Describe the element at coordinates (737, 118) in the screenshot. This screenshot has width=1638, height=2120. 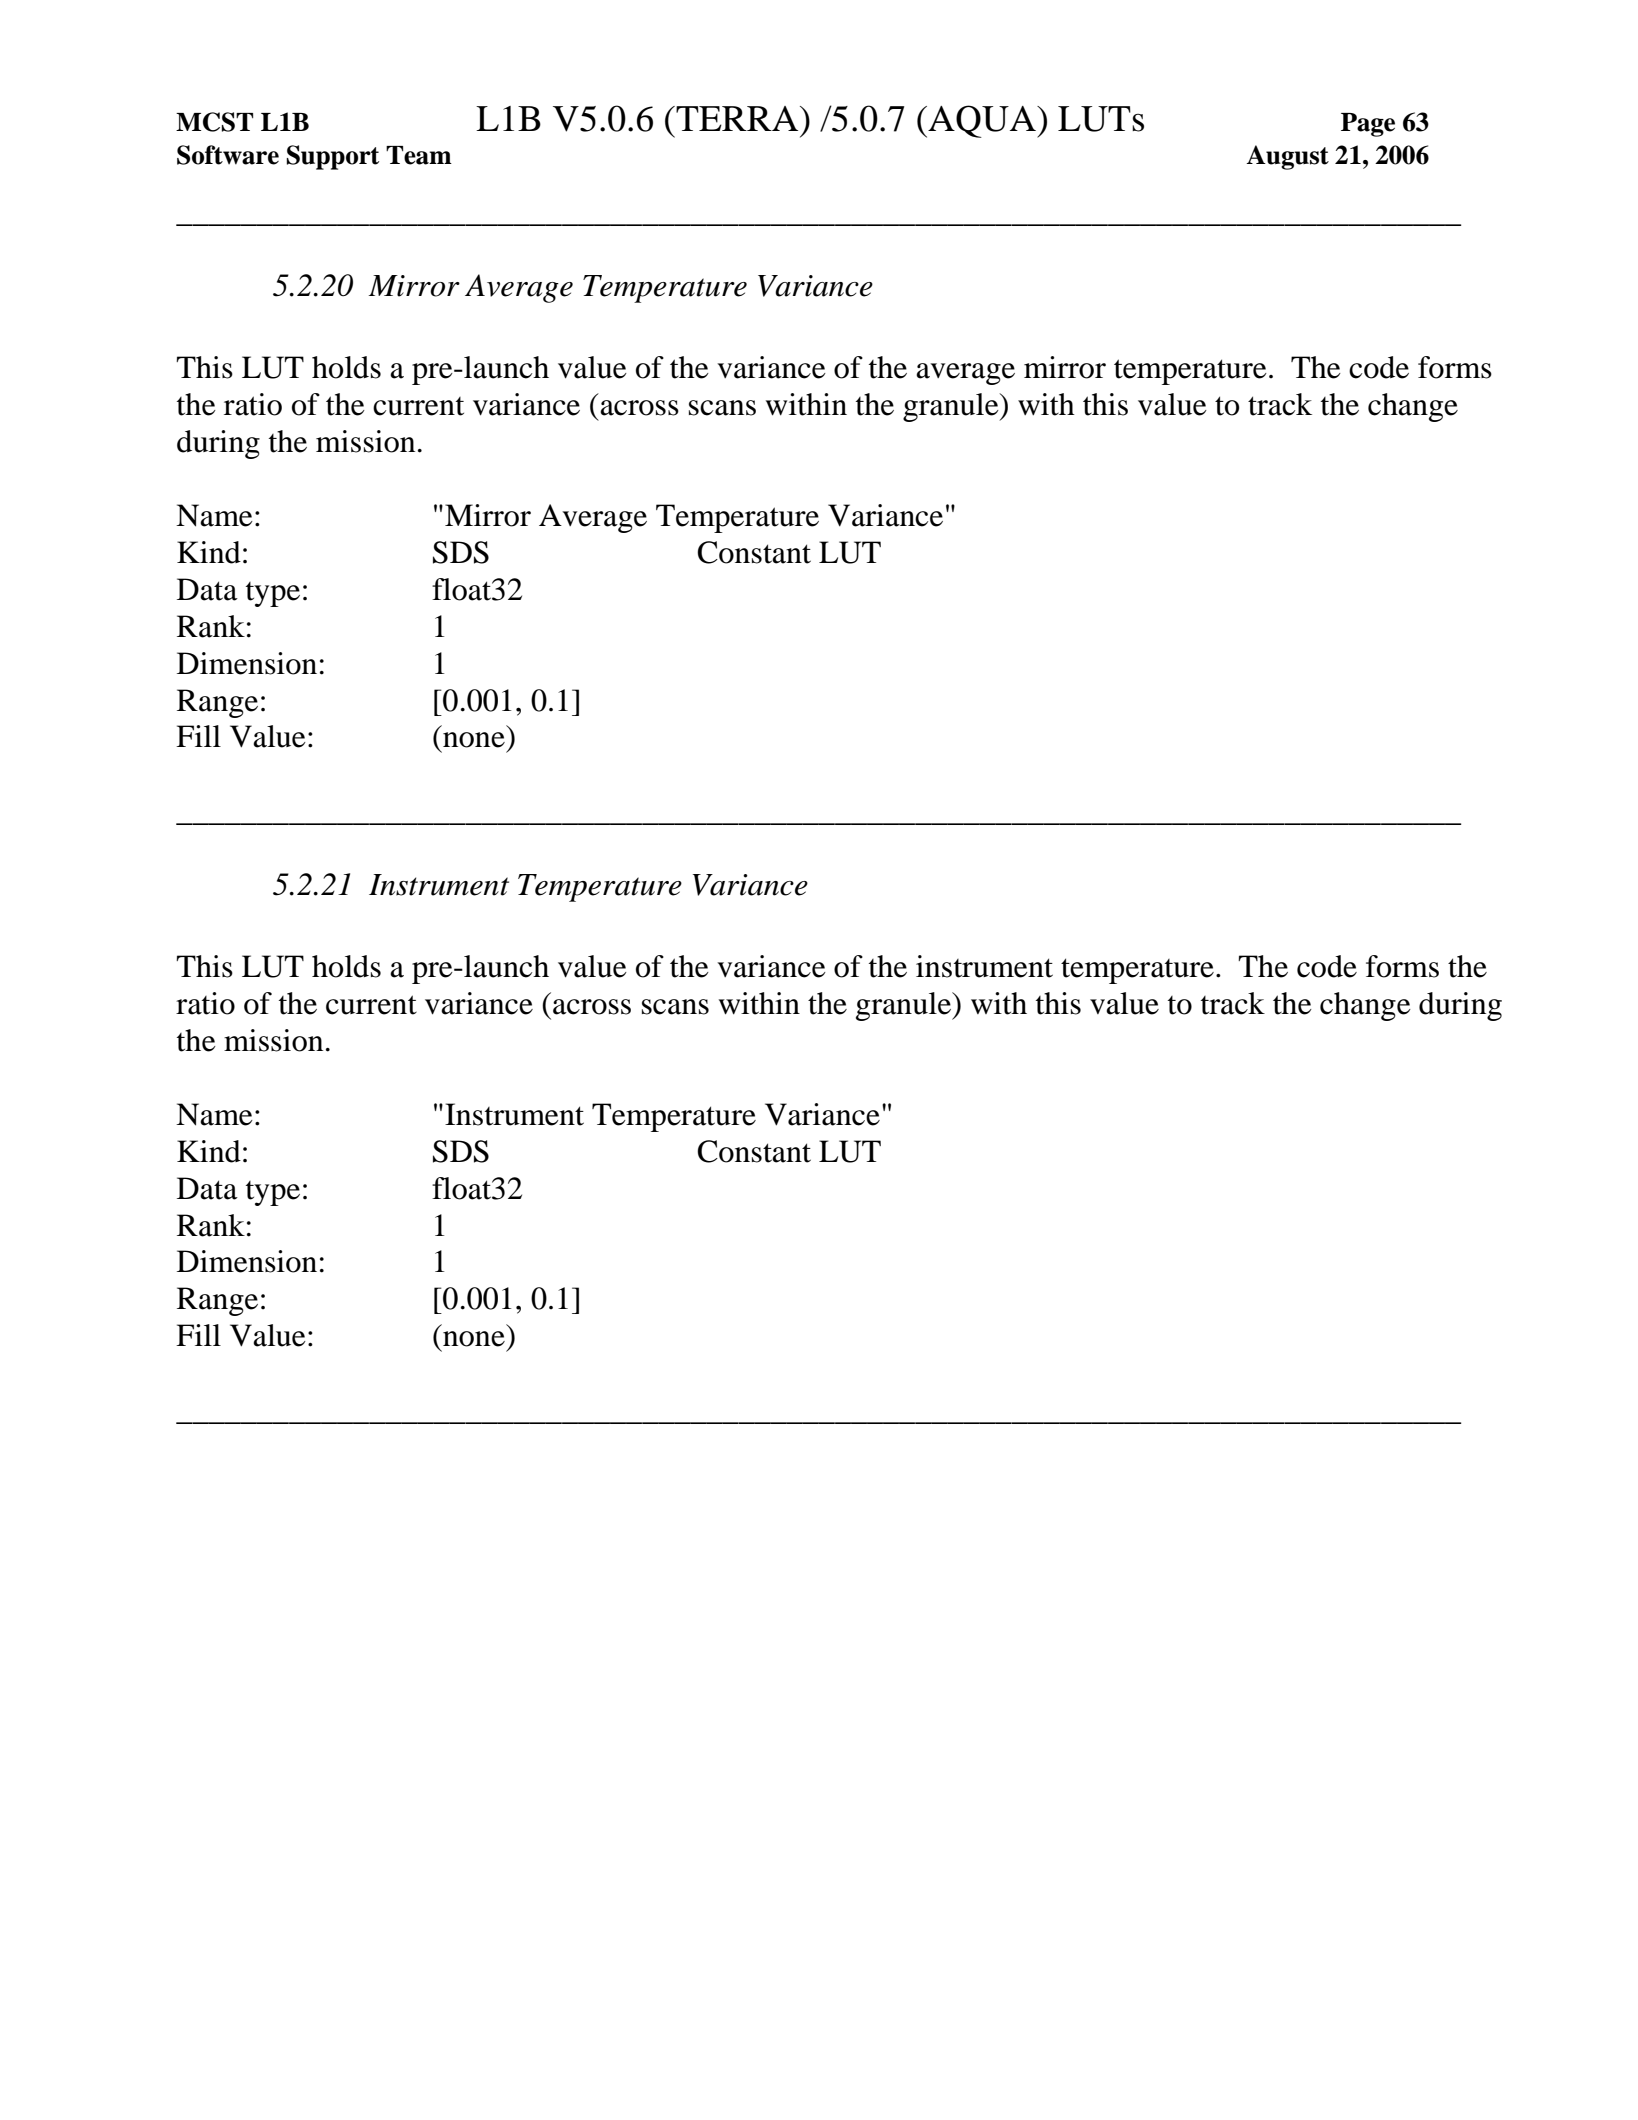
I see `TERRA` at that location.
